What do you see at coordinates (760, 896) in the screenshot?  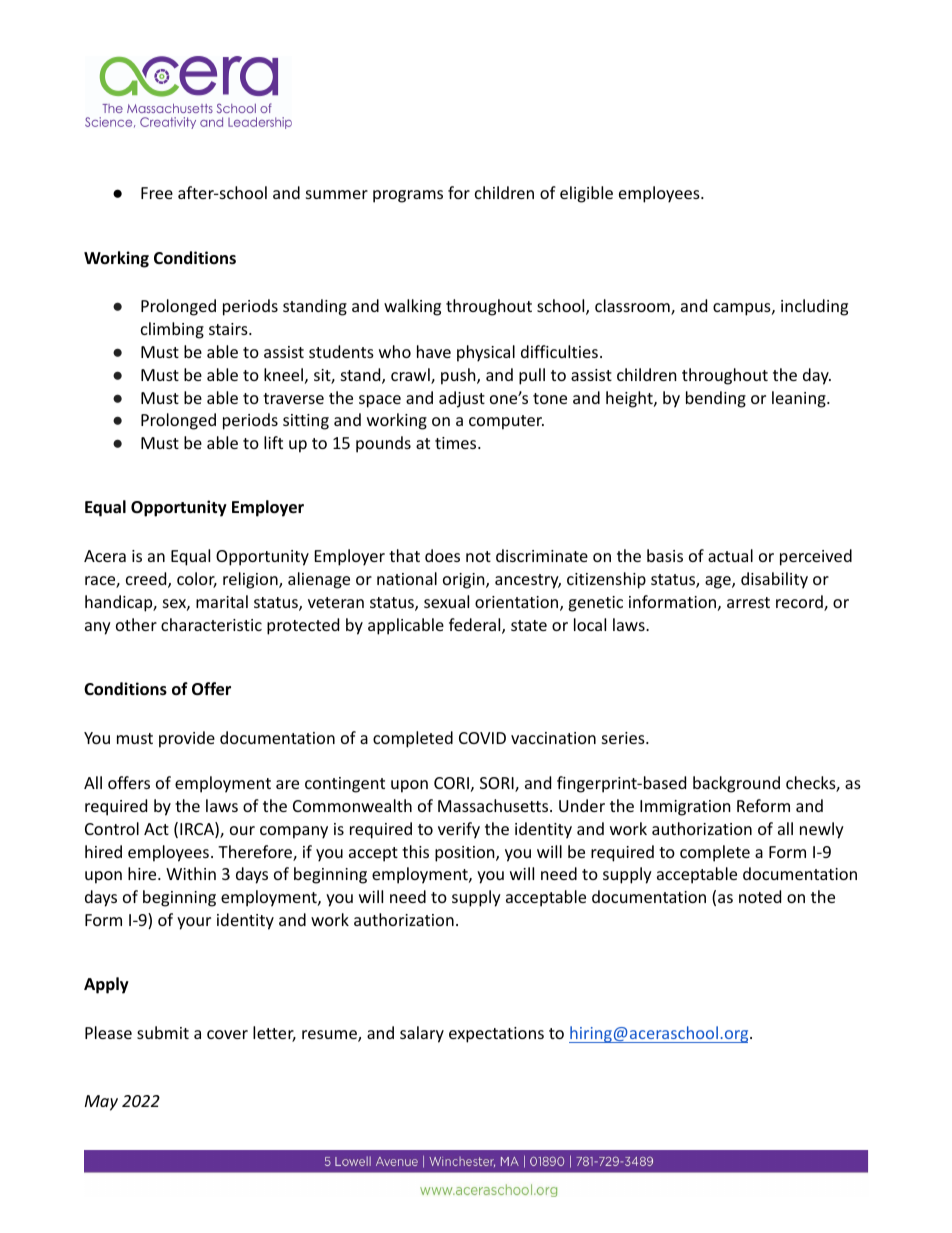 I see `noted` at bounding box center [760, 896].
